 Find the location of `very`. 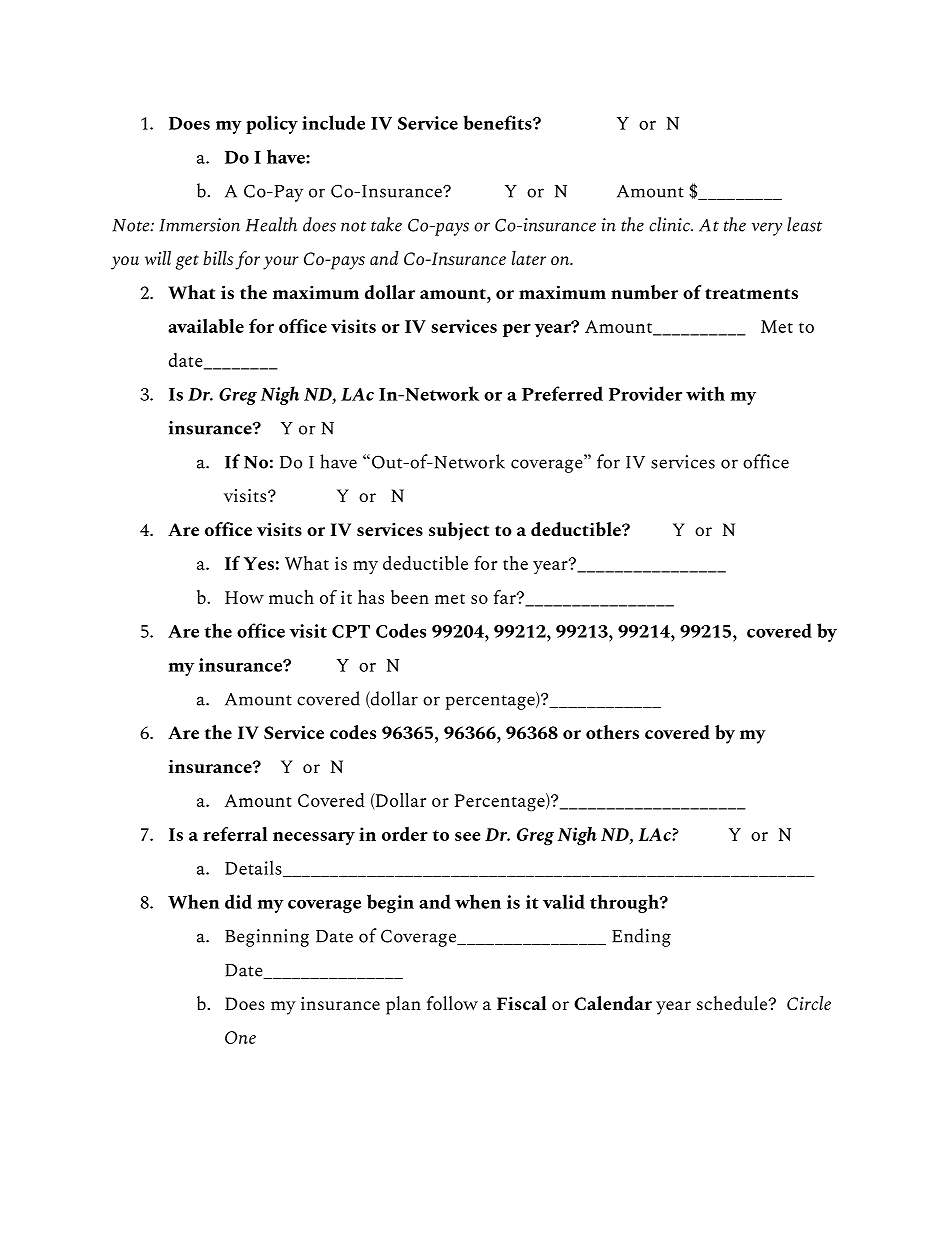

very is located at coordinates (767, 229).
